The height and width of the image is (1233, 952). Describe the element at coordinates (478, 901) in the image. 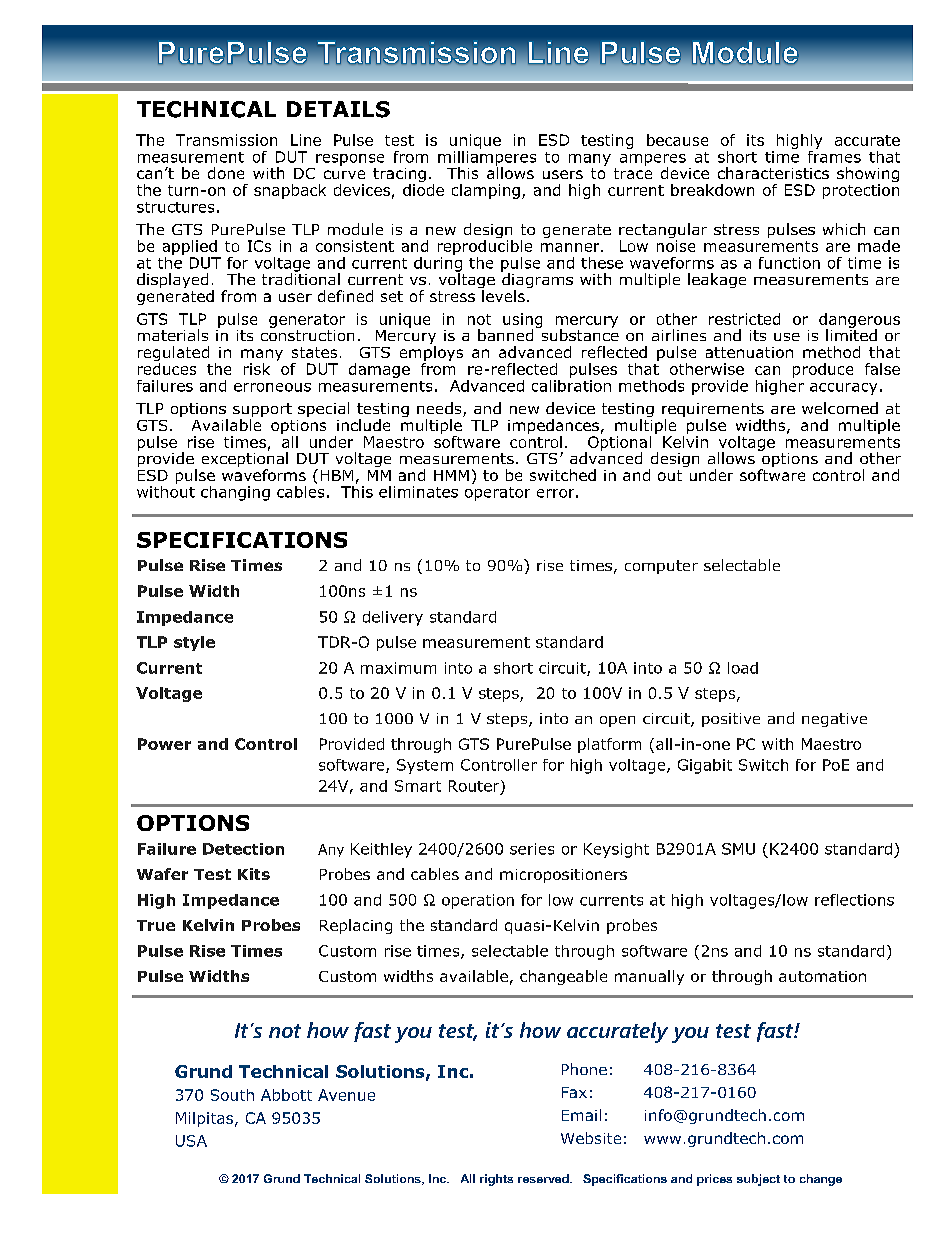

I see `operation` at that location.
